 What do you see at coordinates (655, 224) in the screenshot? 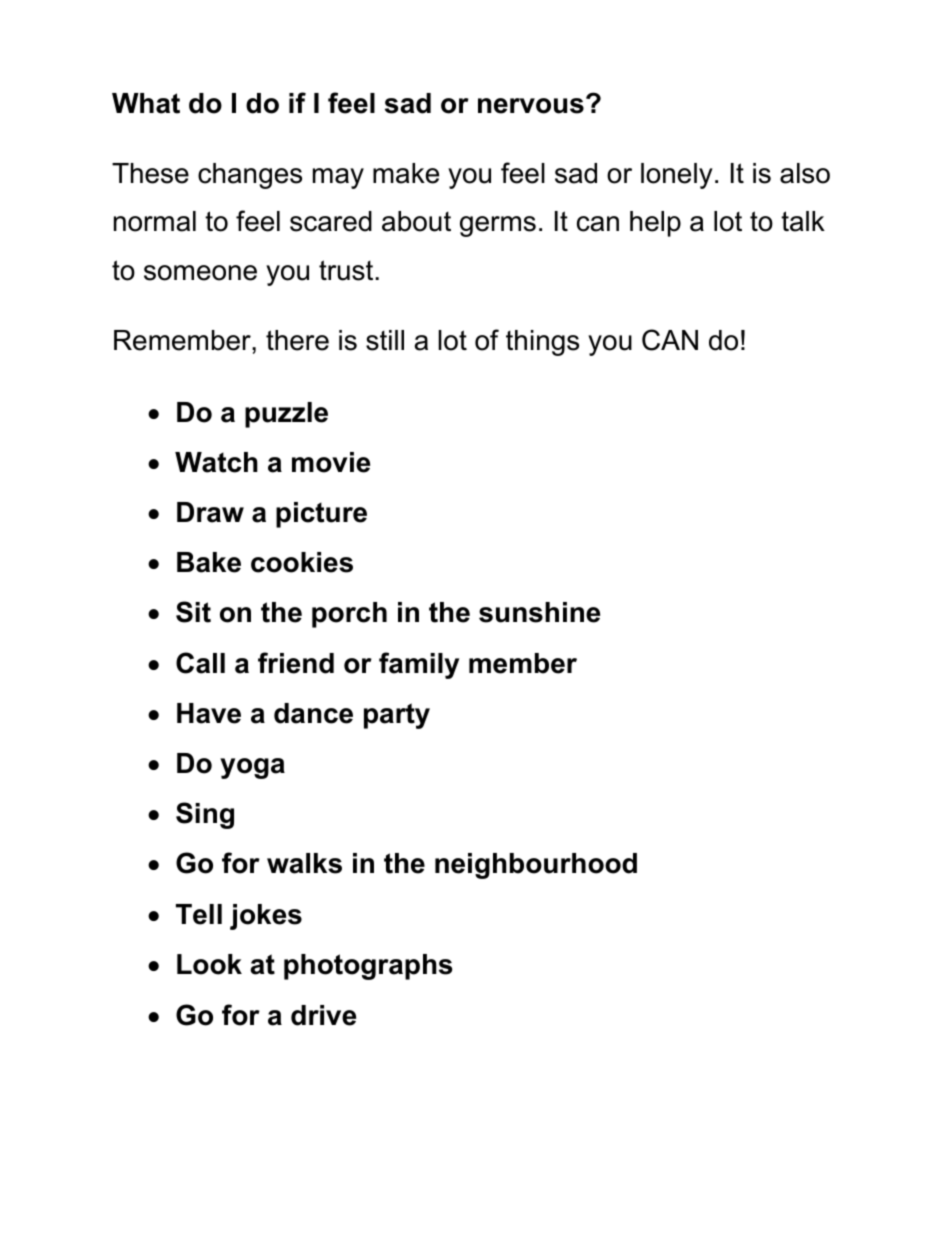
I see `help` at bounding box center [655, 224].
